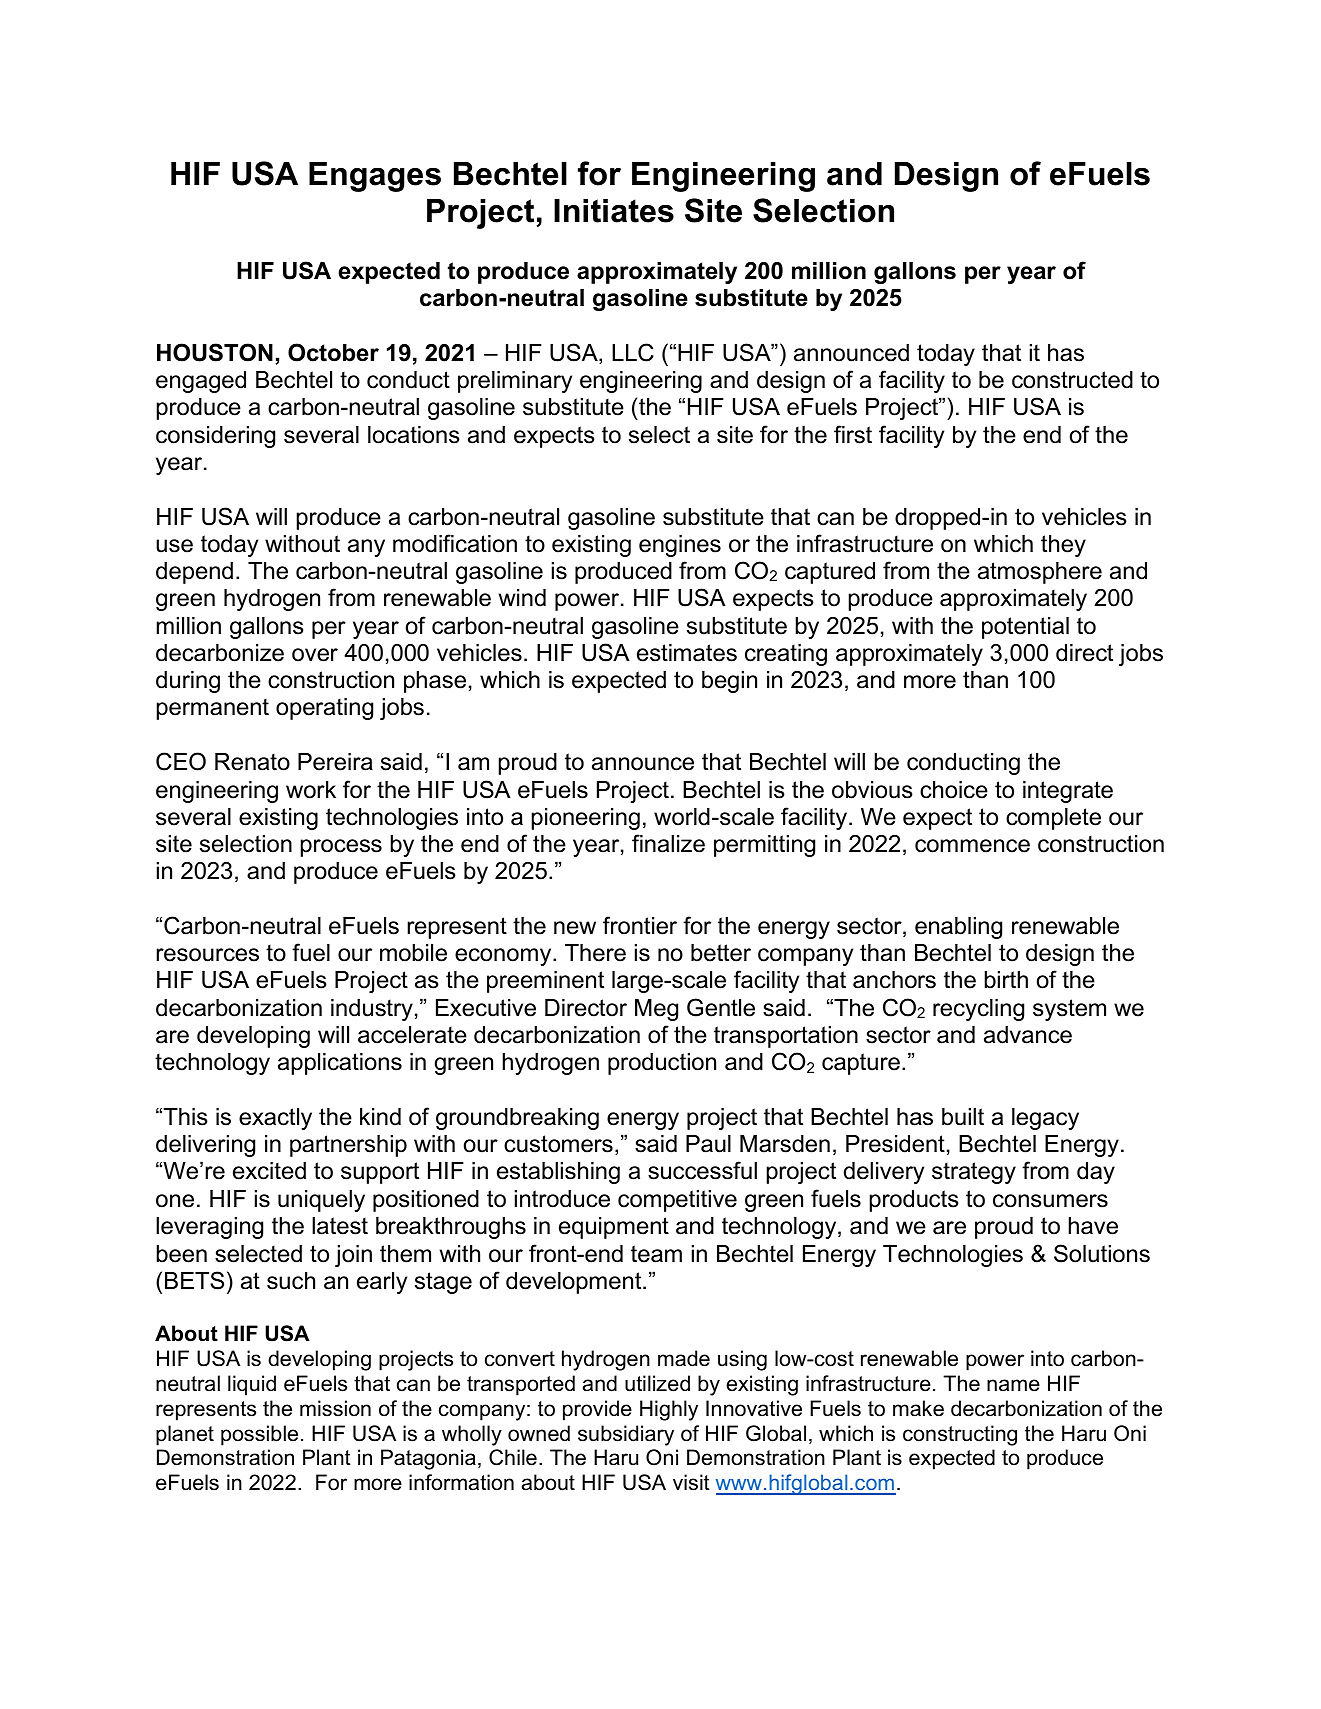 Image resolution: width=1321 pixels, height=1709 pixels. What do you see at coordinates (375, 177) in the screenshot?
I see `Engages` at bounding box center [375, 177].
